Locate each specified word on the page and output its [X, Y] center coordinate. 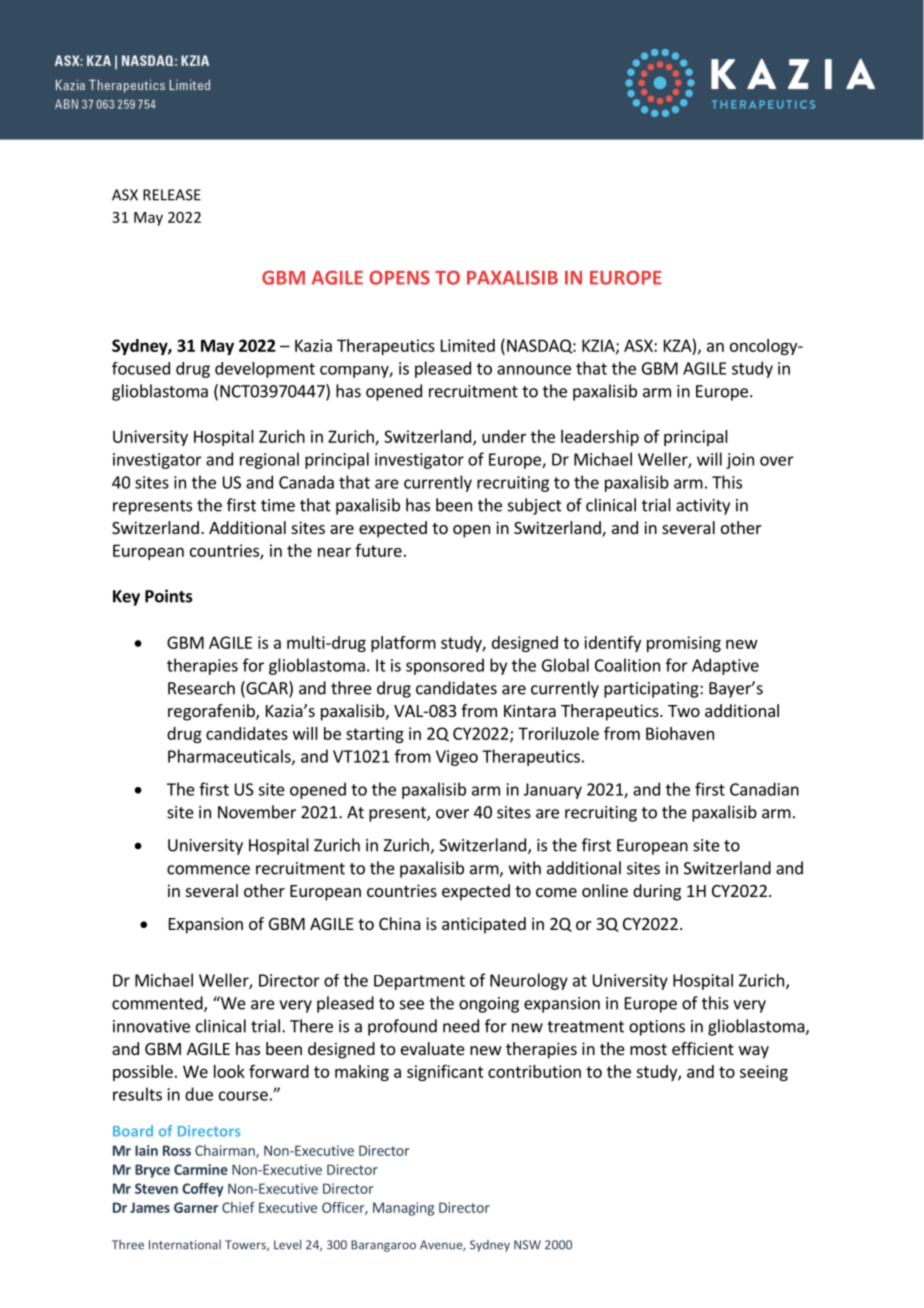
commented [158, 1004]
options [657, 1028]
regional [269, 460]
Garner [196, 1207]
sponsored [445, 666]
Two [684, 711]
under [504, 436]
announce [534, 370]
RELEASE [172, 195]
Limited [468, 345]
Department [419, 982]
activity [703, 507]
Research [201, 688]
